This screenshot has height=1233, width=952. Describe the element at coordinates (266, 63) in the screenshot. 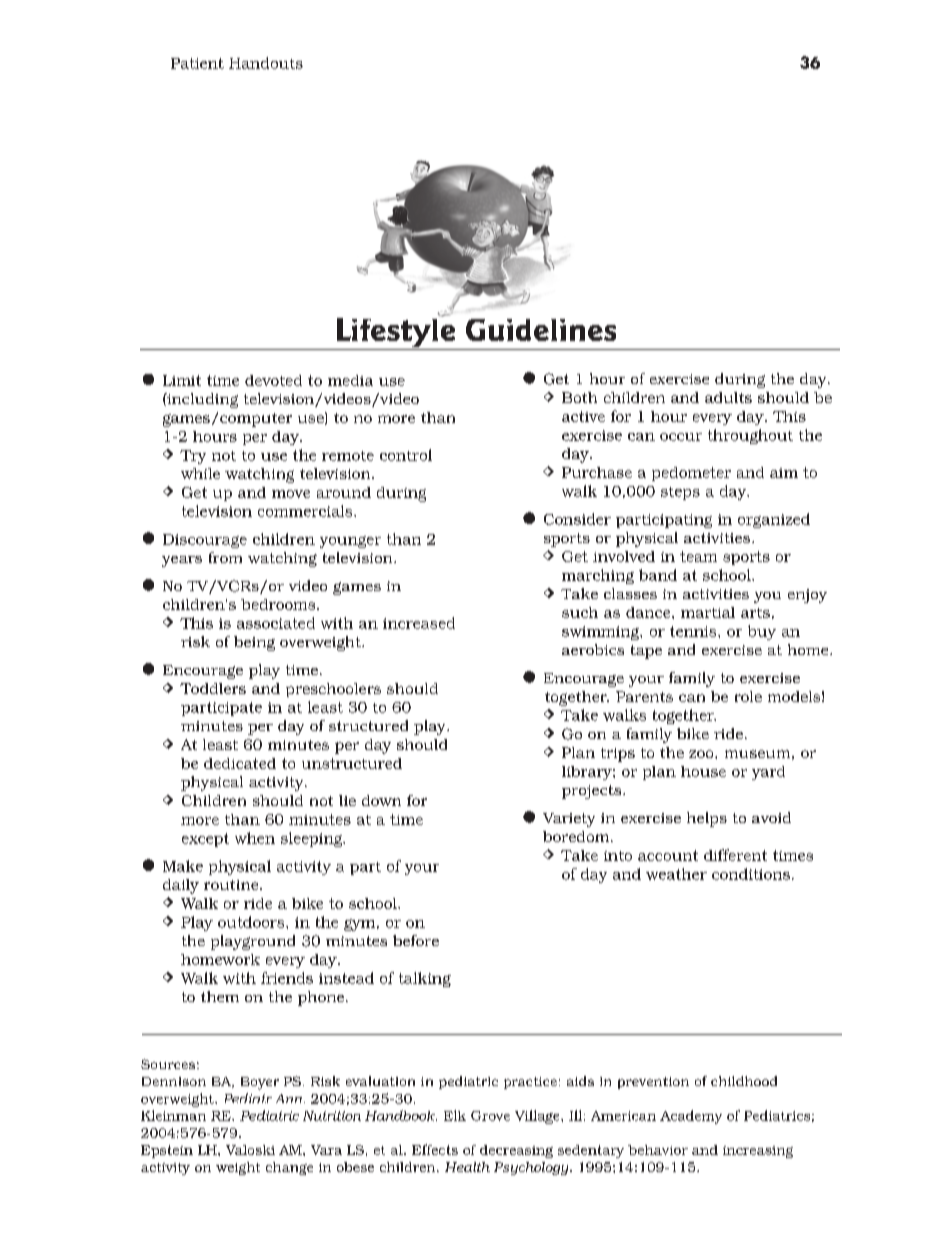

I see `Handouts` at that location.
